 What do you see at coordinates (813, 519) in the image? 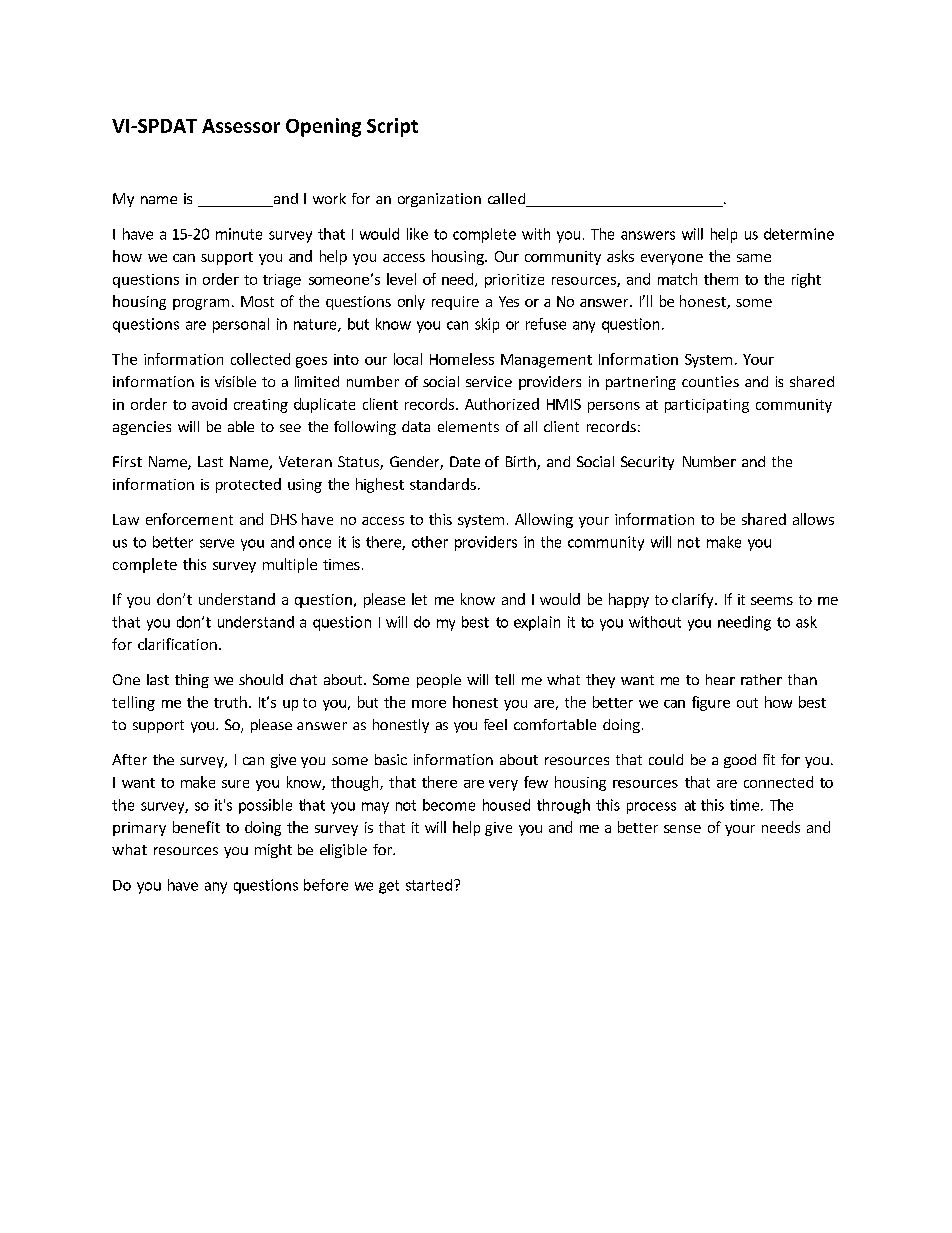
I see `allows` at bounding box center [813, 519].
